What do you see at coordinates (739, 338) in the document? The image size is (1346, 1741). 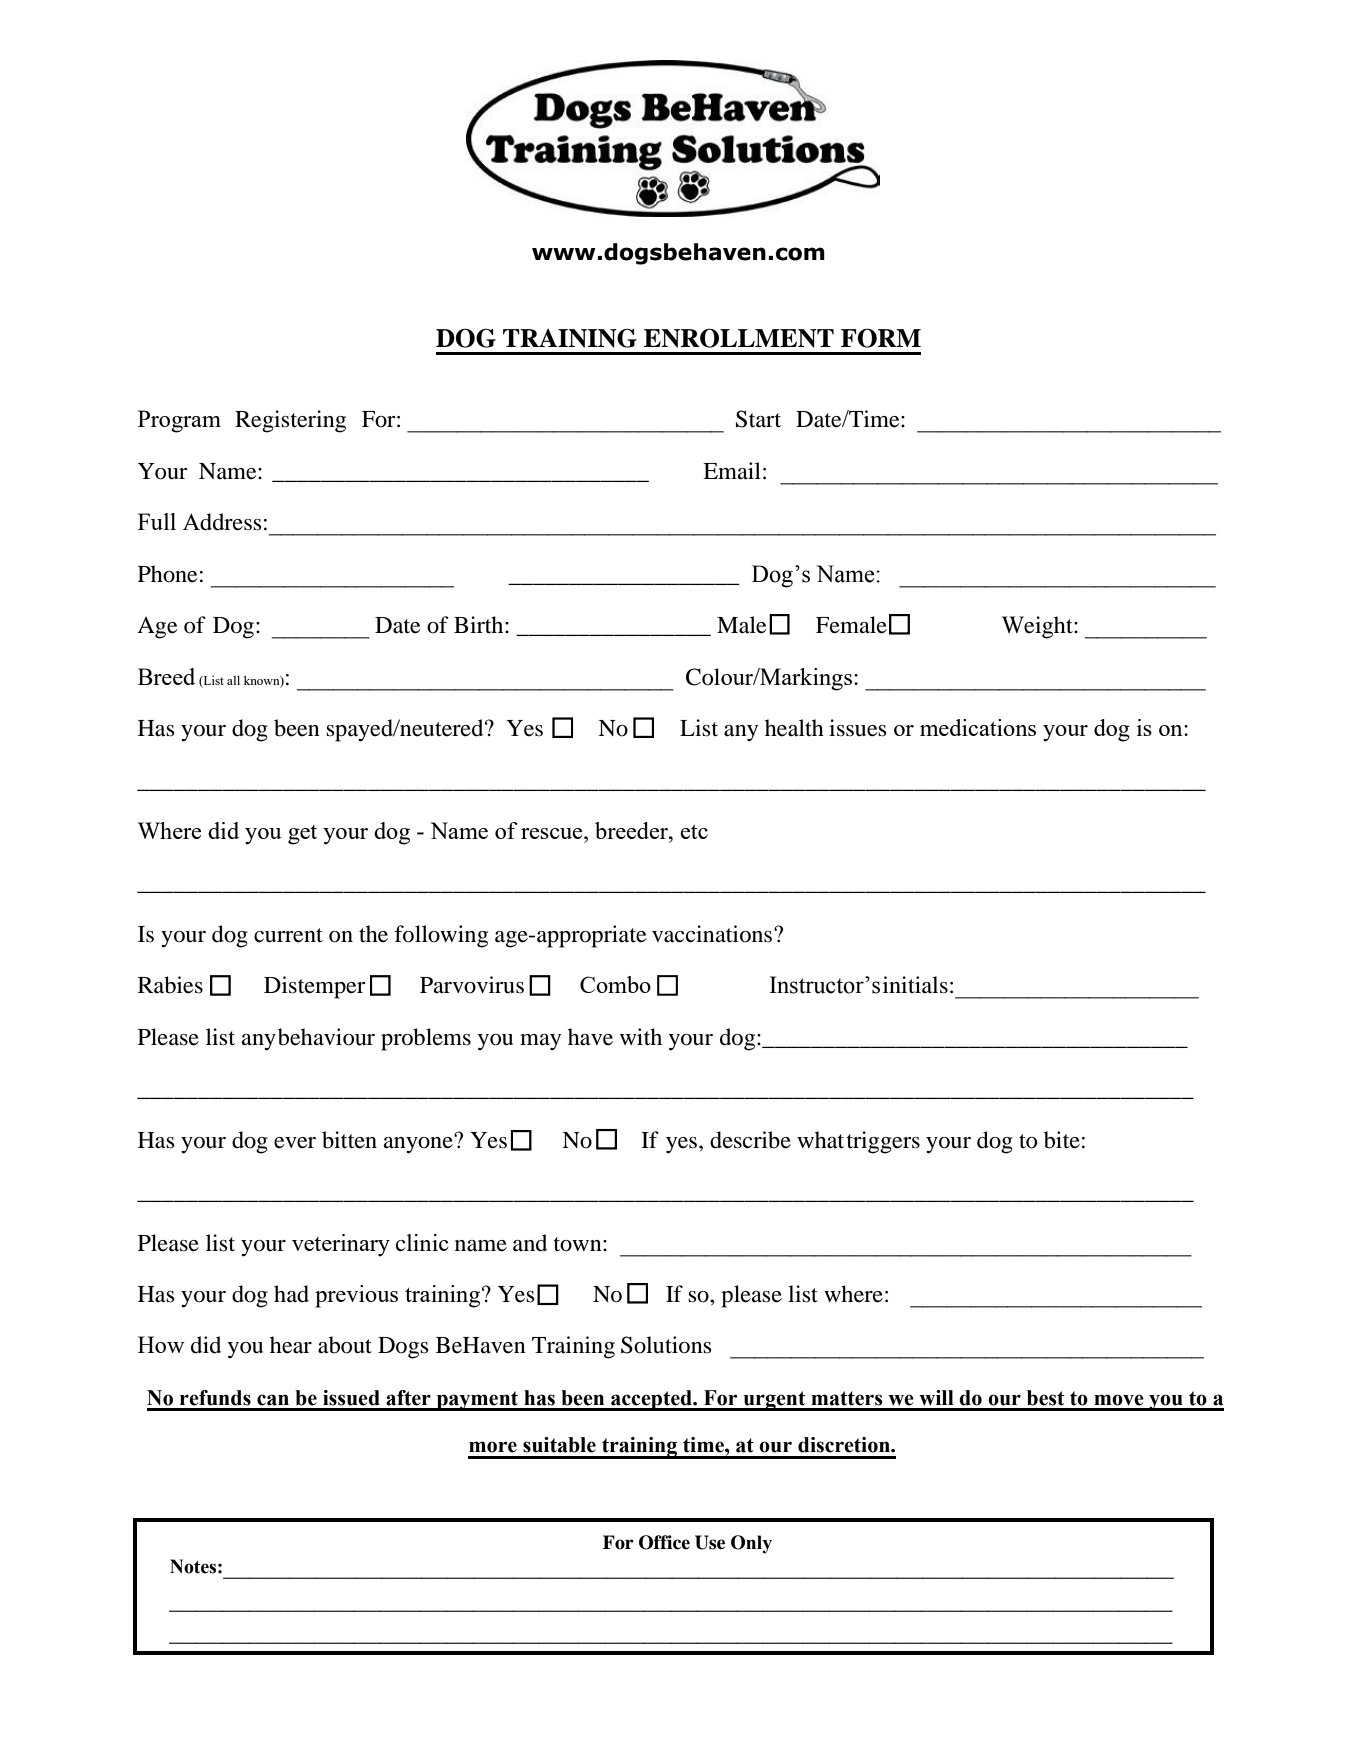 I see `ENROLLMENT` at bounding box center [739, 338].
